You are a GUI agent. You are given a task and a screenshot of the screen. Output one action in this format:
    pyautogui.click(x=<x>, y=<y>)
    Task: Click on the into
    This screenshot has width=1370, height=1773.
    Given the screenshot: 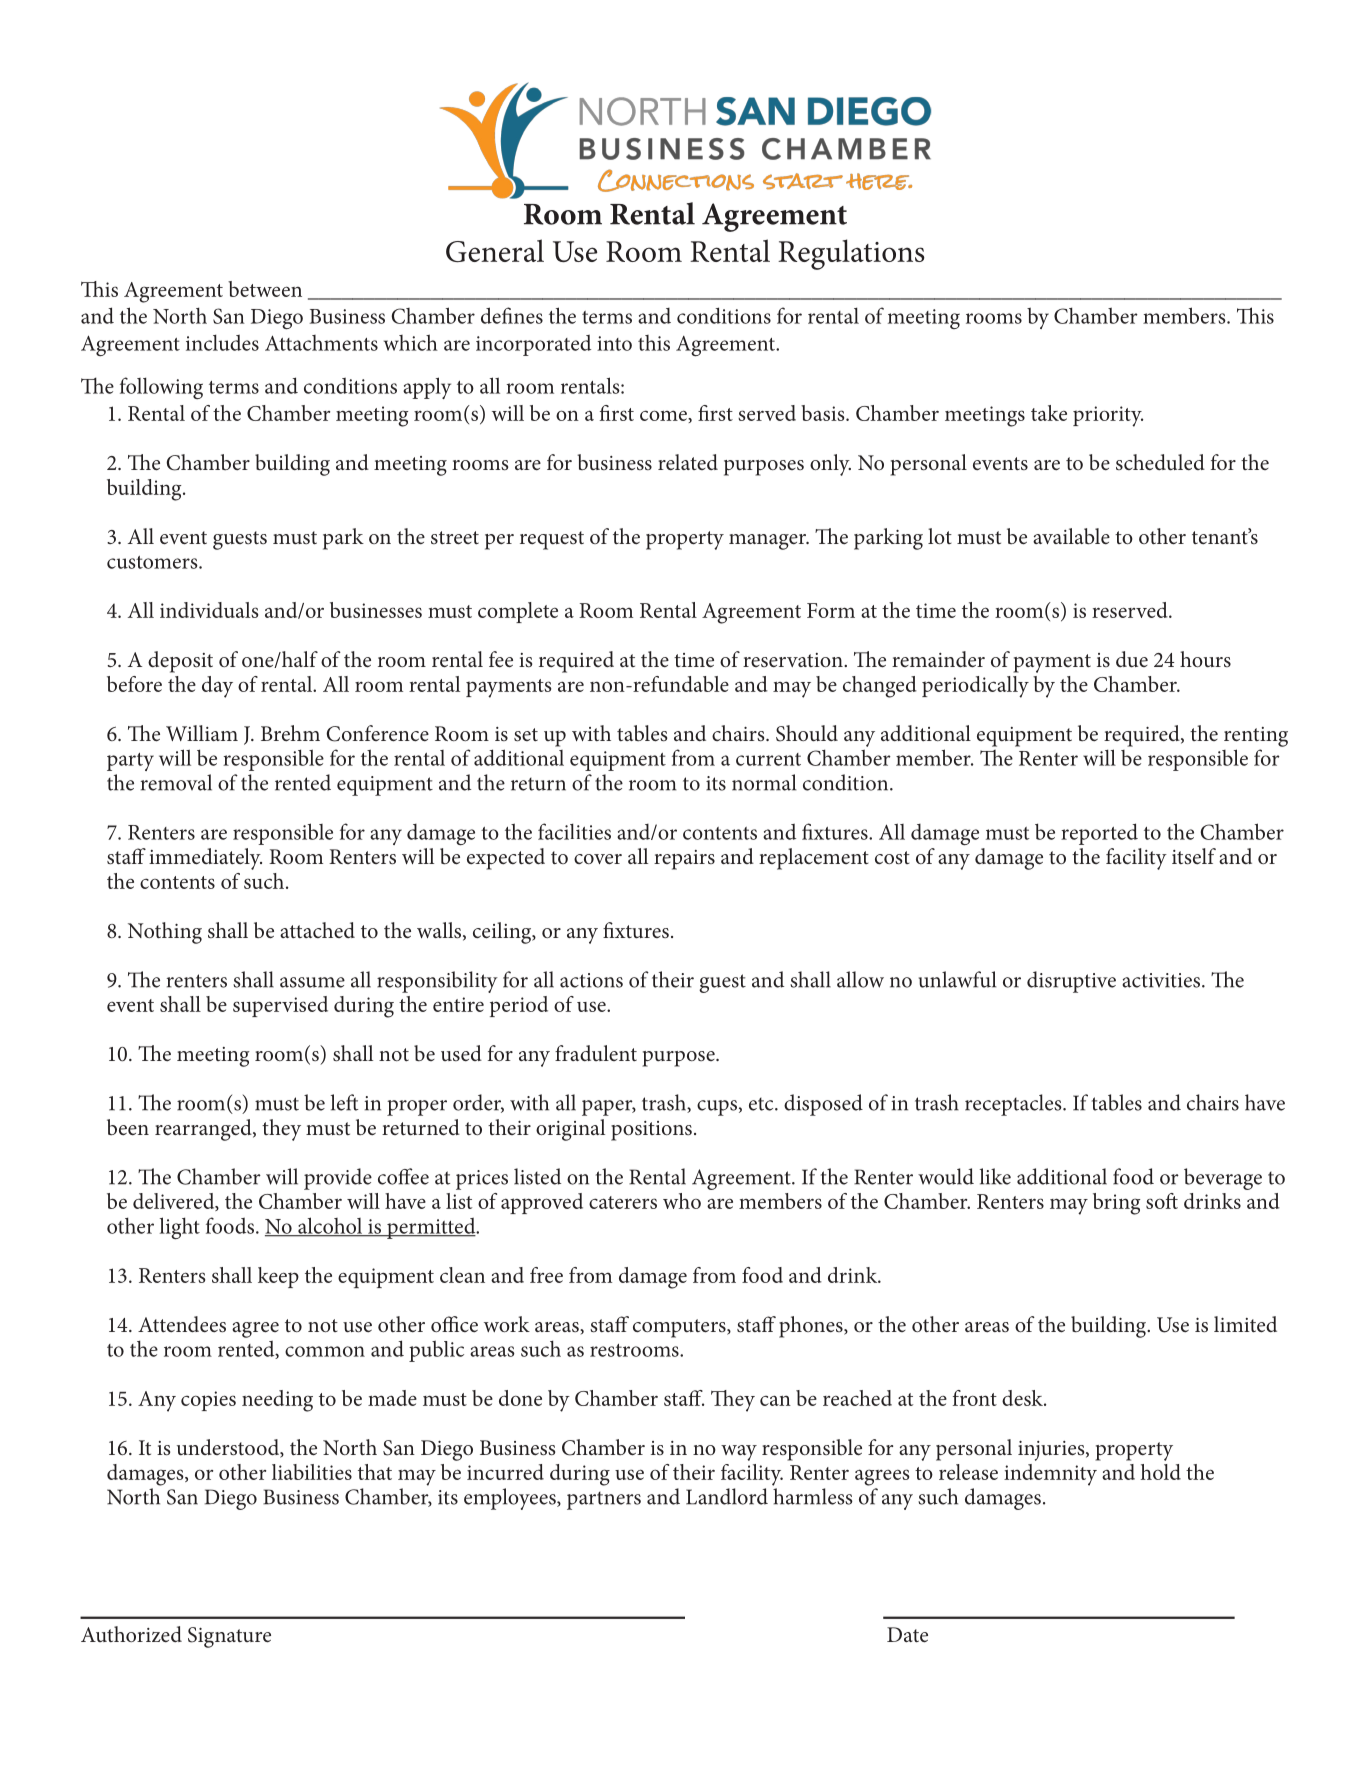 What is the action you would take?
    pyautogui.click(x=614, y=343)
